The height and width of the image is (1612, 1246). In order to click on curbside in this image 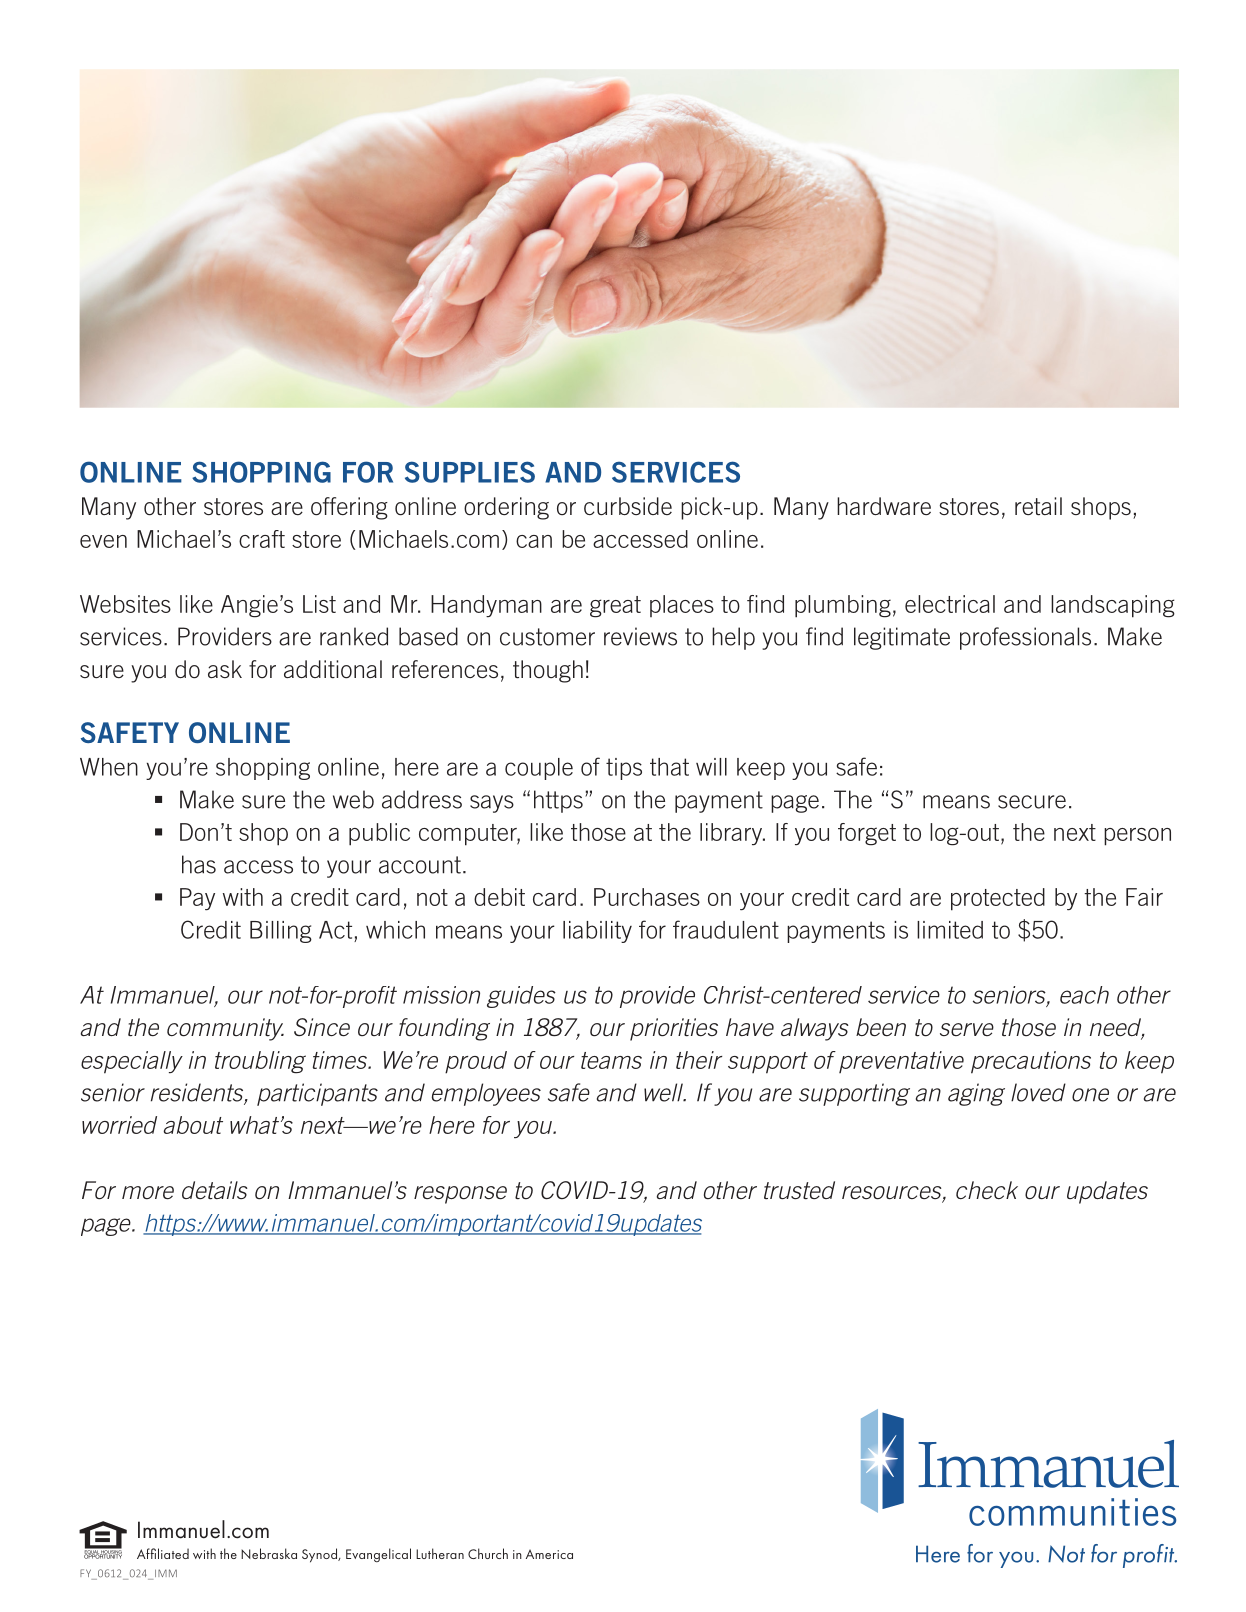, I will do `click(628, 506)`.
